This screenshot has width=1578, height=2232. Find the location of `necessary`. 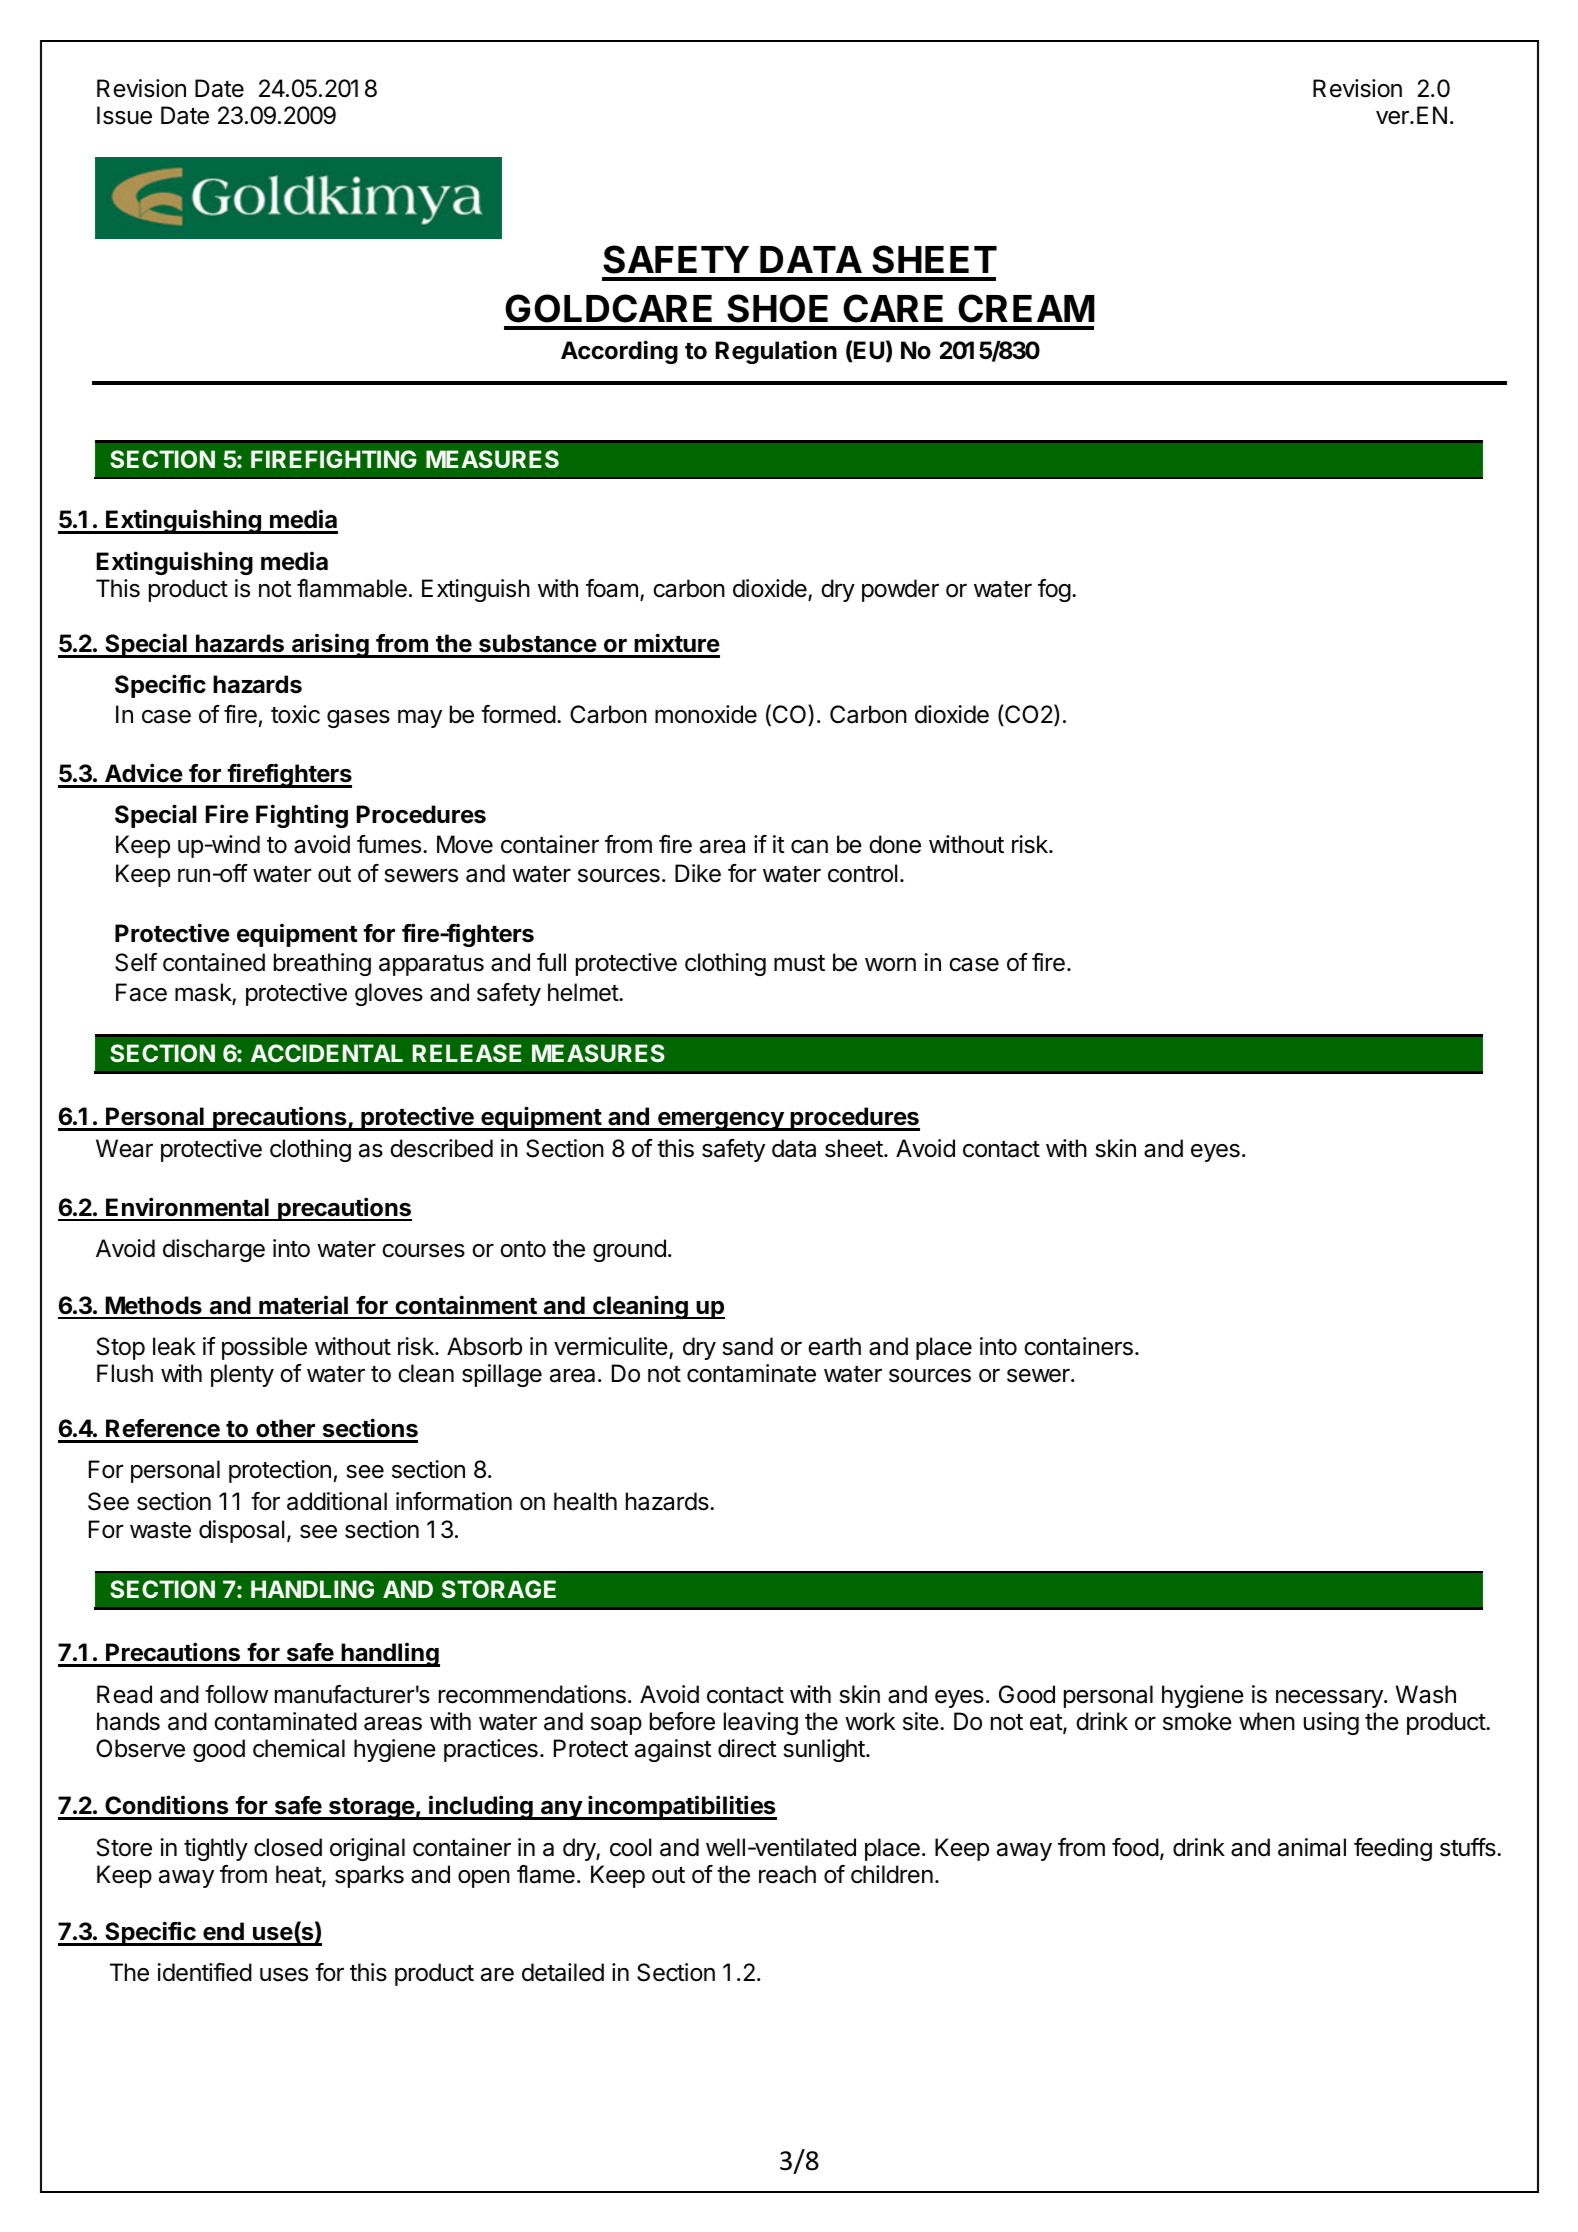

necessary is located at coordinates (1330, 1698).
